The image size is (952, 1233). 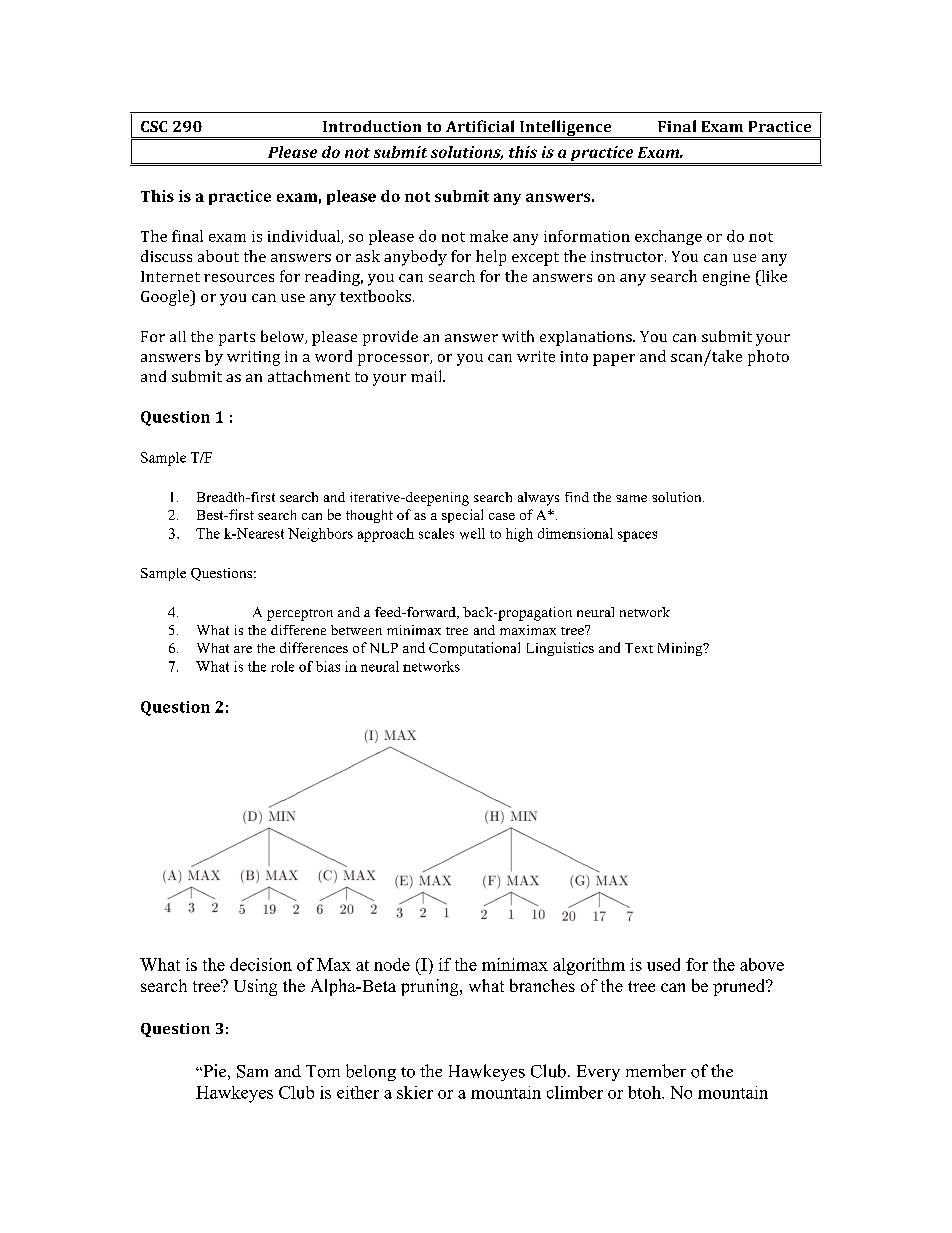 What do you see at coordinates (415, 1092) in the image?
I see `skier` at bounding box center [415, 1092].
